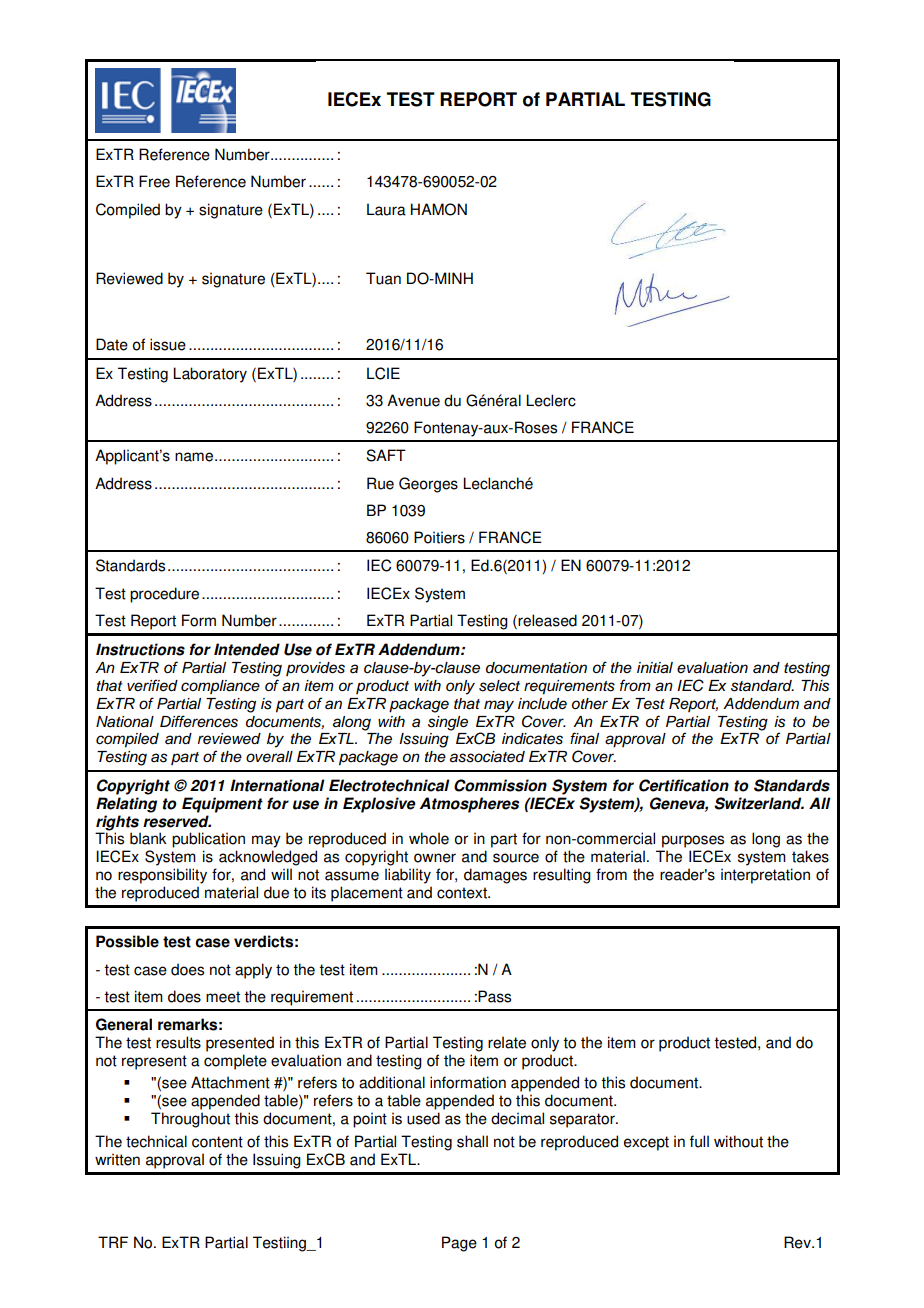 This screenshot has width=924, height=1308. Describe the element at coordinates (439, 209) in the screenshot. I see `HAMON` at that location.
